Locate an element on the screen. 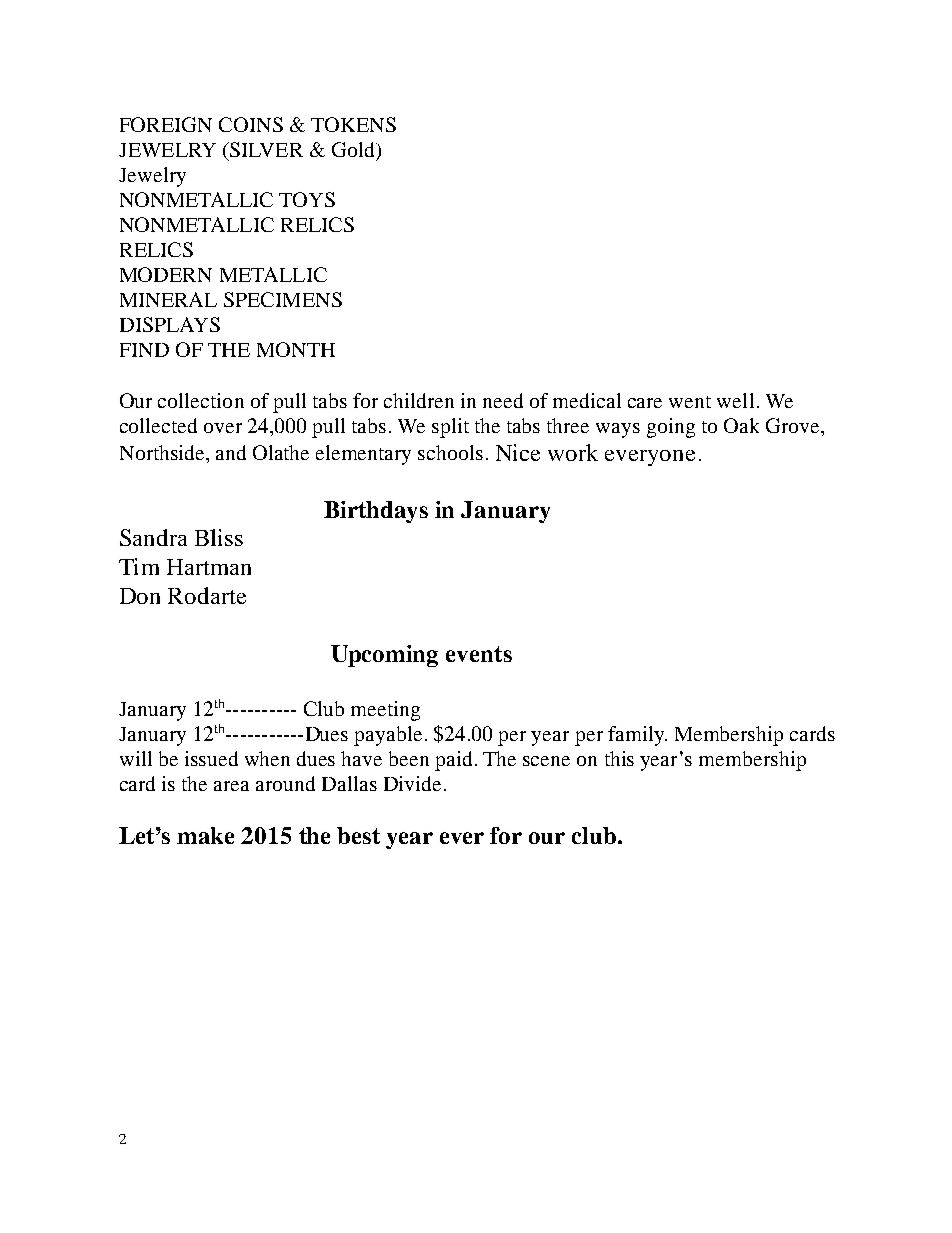  over is located at coordinates (223, 428).
